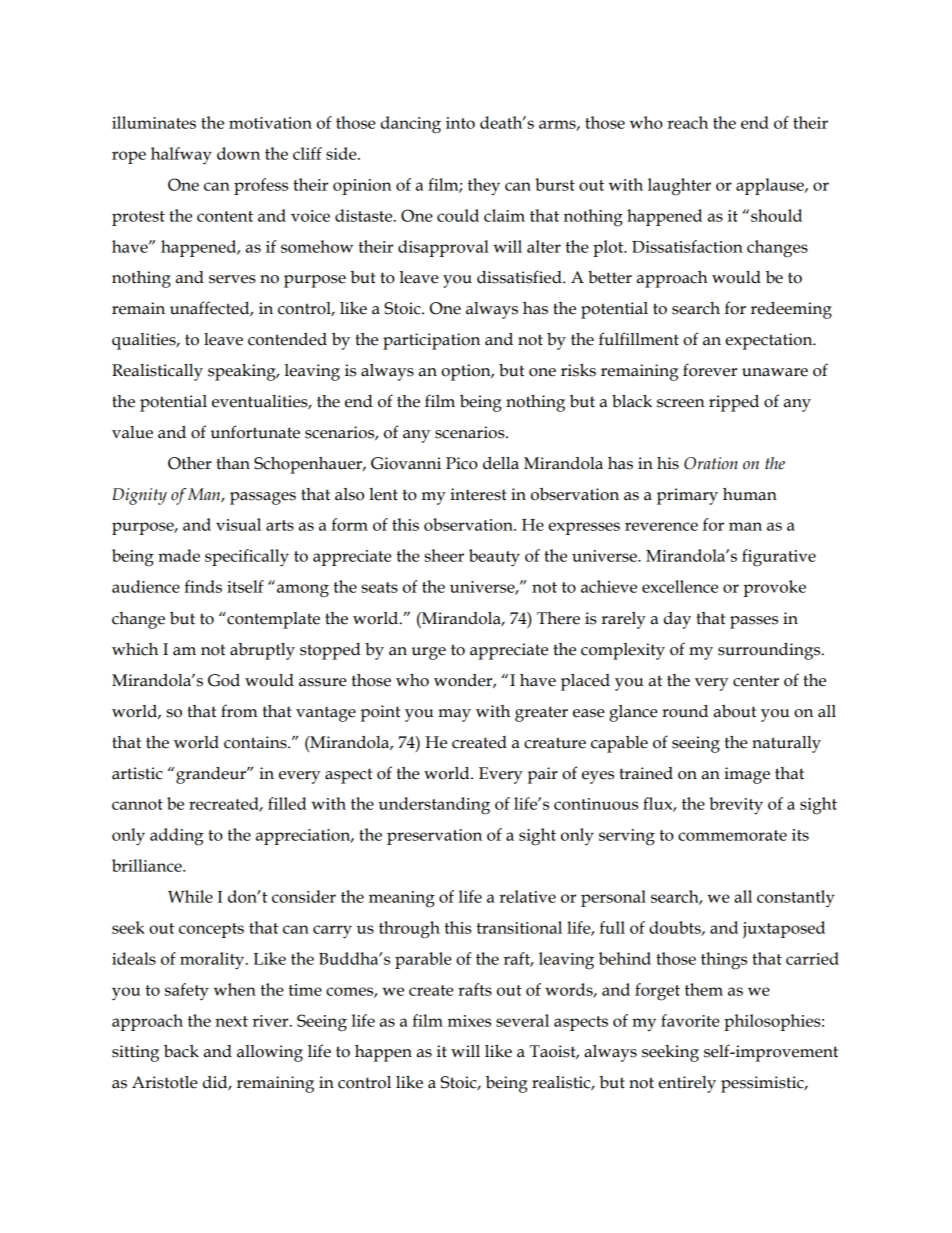  Describe the element at coordinates (177, 837) in the page. I see `adding` at that location.
